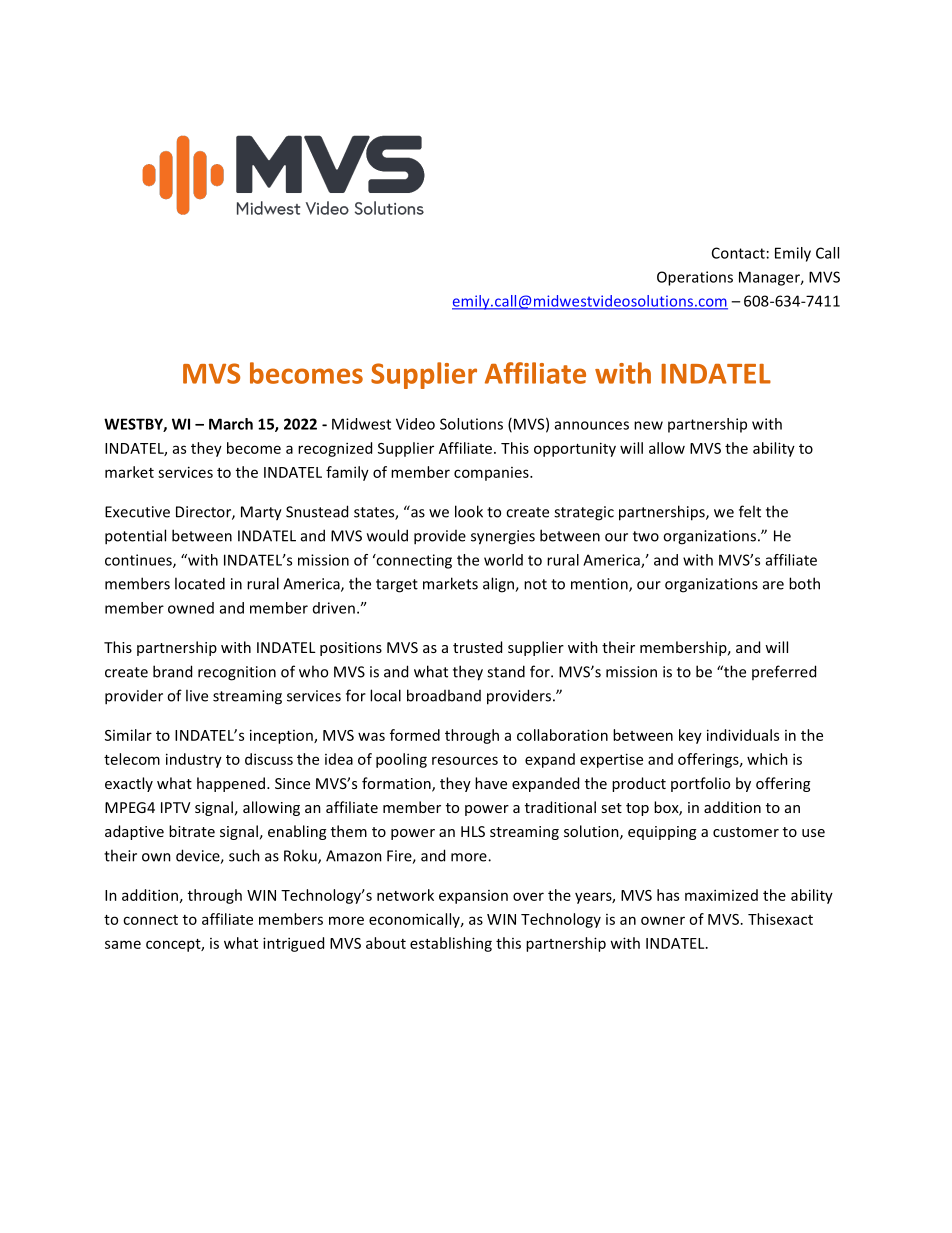 The width and height of the page is (952, 1233). Describe the element at coordinates (773, 585) in the page. I see `are` at that location.
